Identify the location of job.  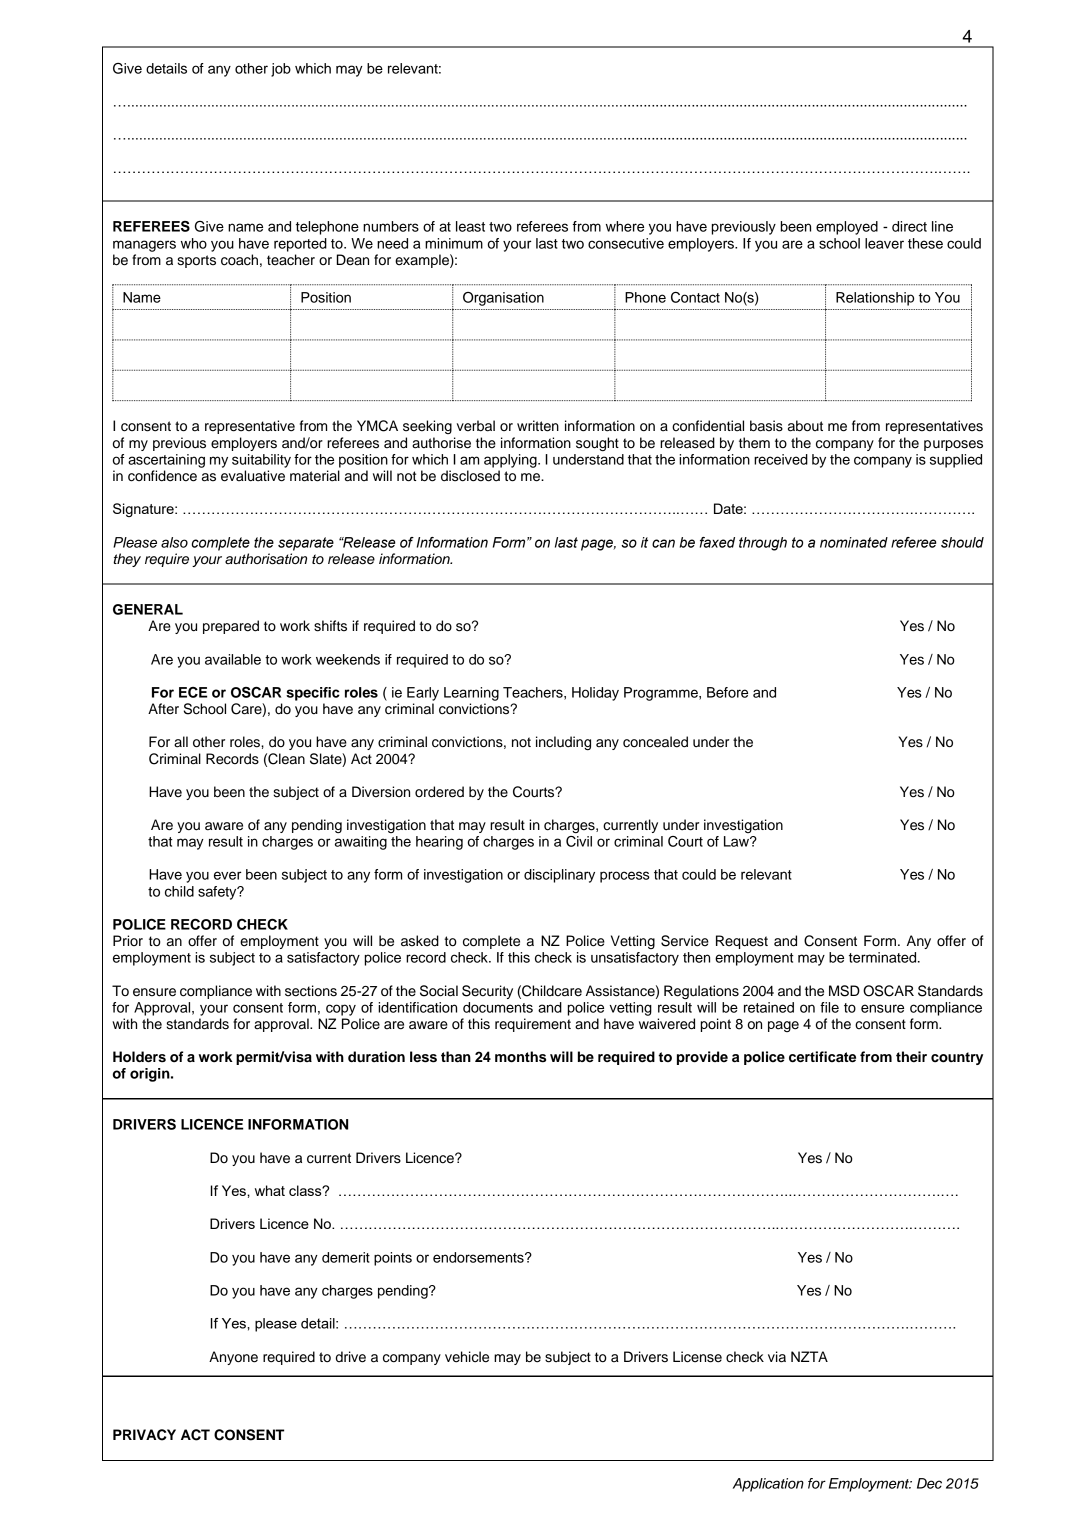
(281, 70).
